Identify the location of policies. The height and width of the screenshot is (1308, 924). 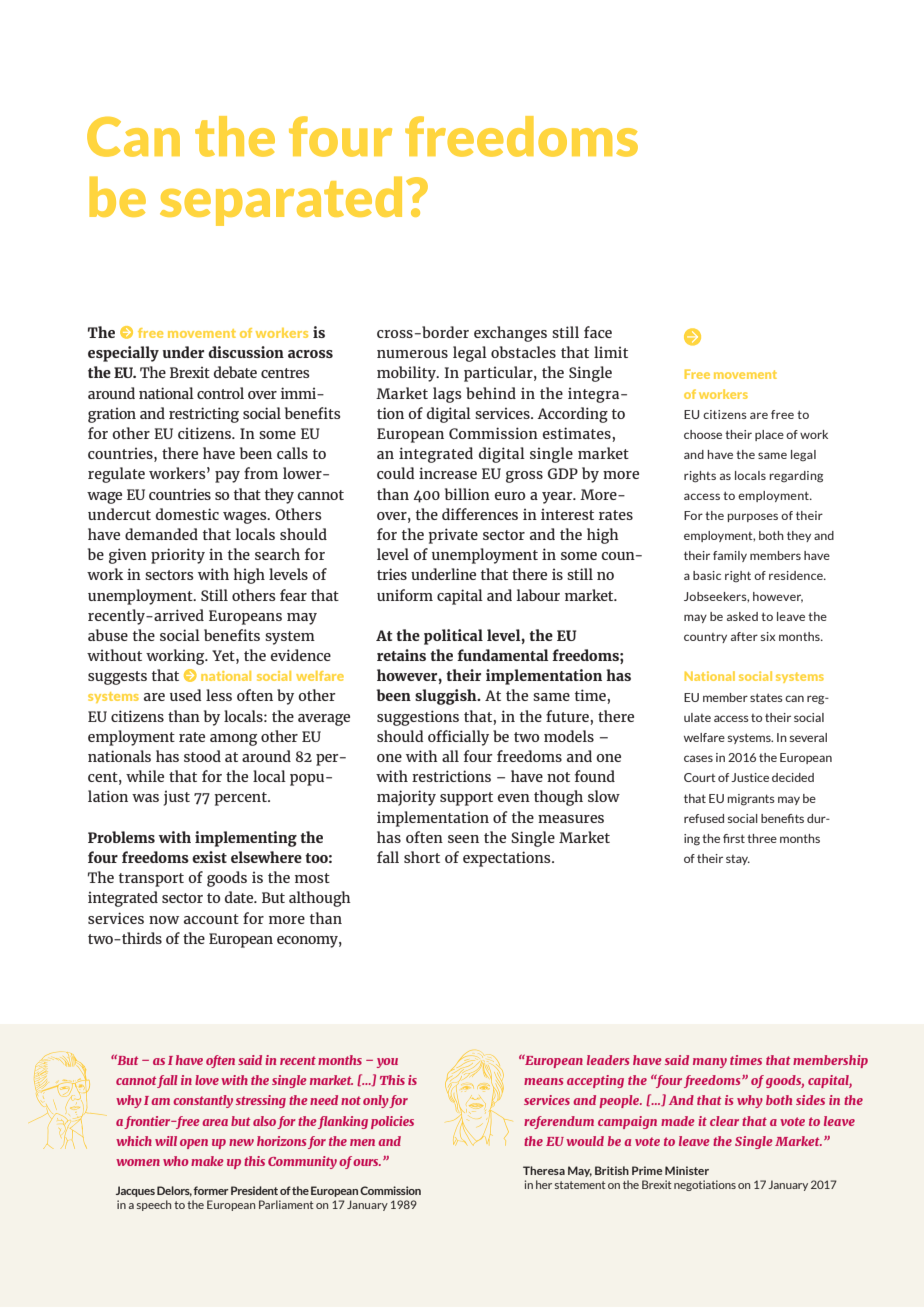
(392, 1122).
